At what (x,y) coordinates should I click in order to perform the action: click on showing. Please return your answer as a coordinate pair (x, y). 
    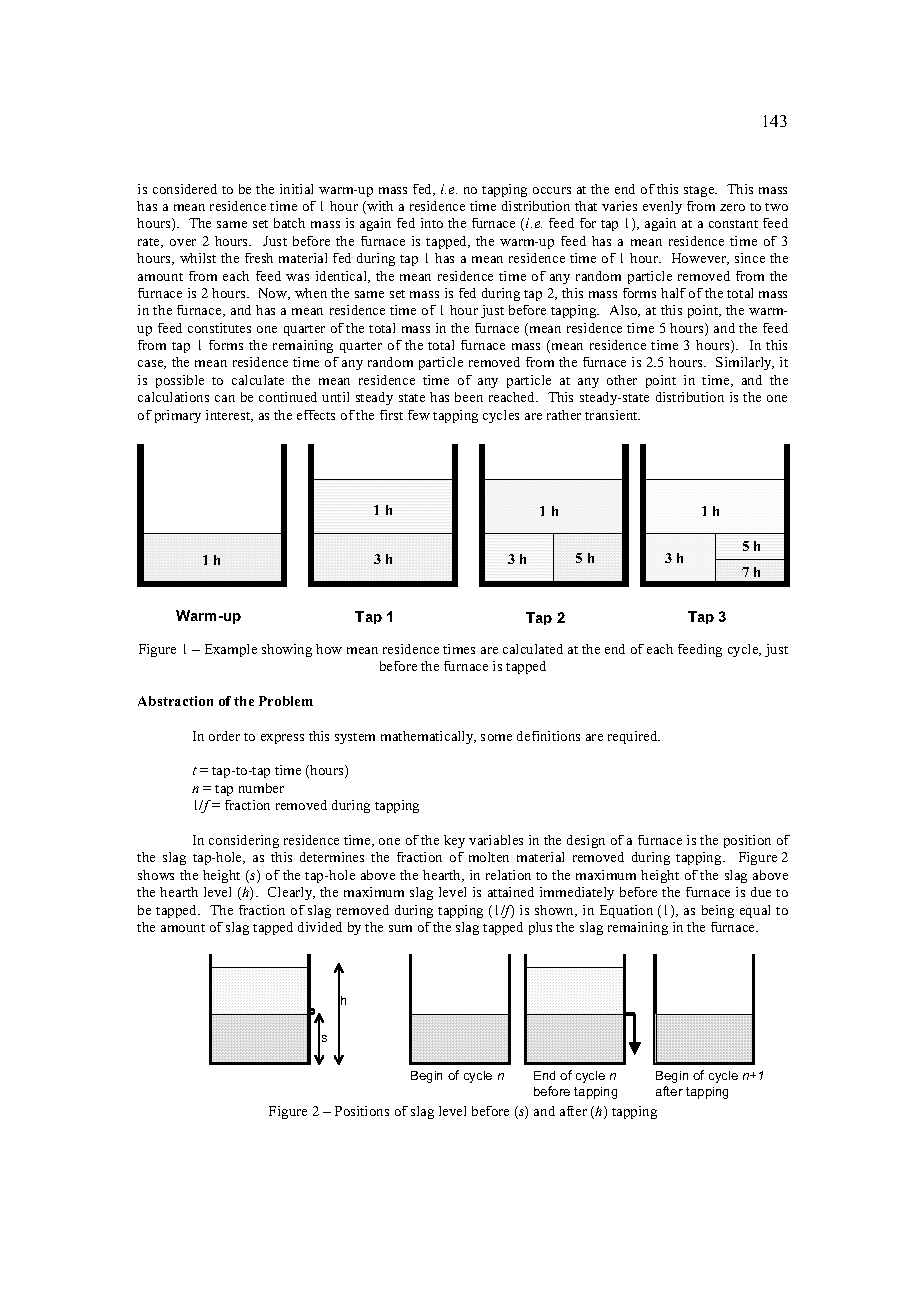
    Looking at the image, I should click on (287, 650).
